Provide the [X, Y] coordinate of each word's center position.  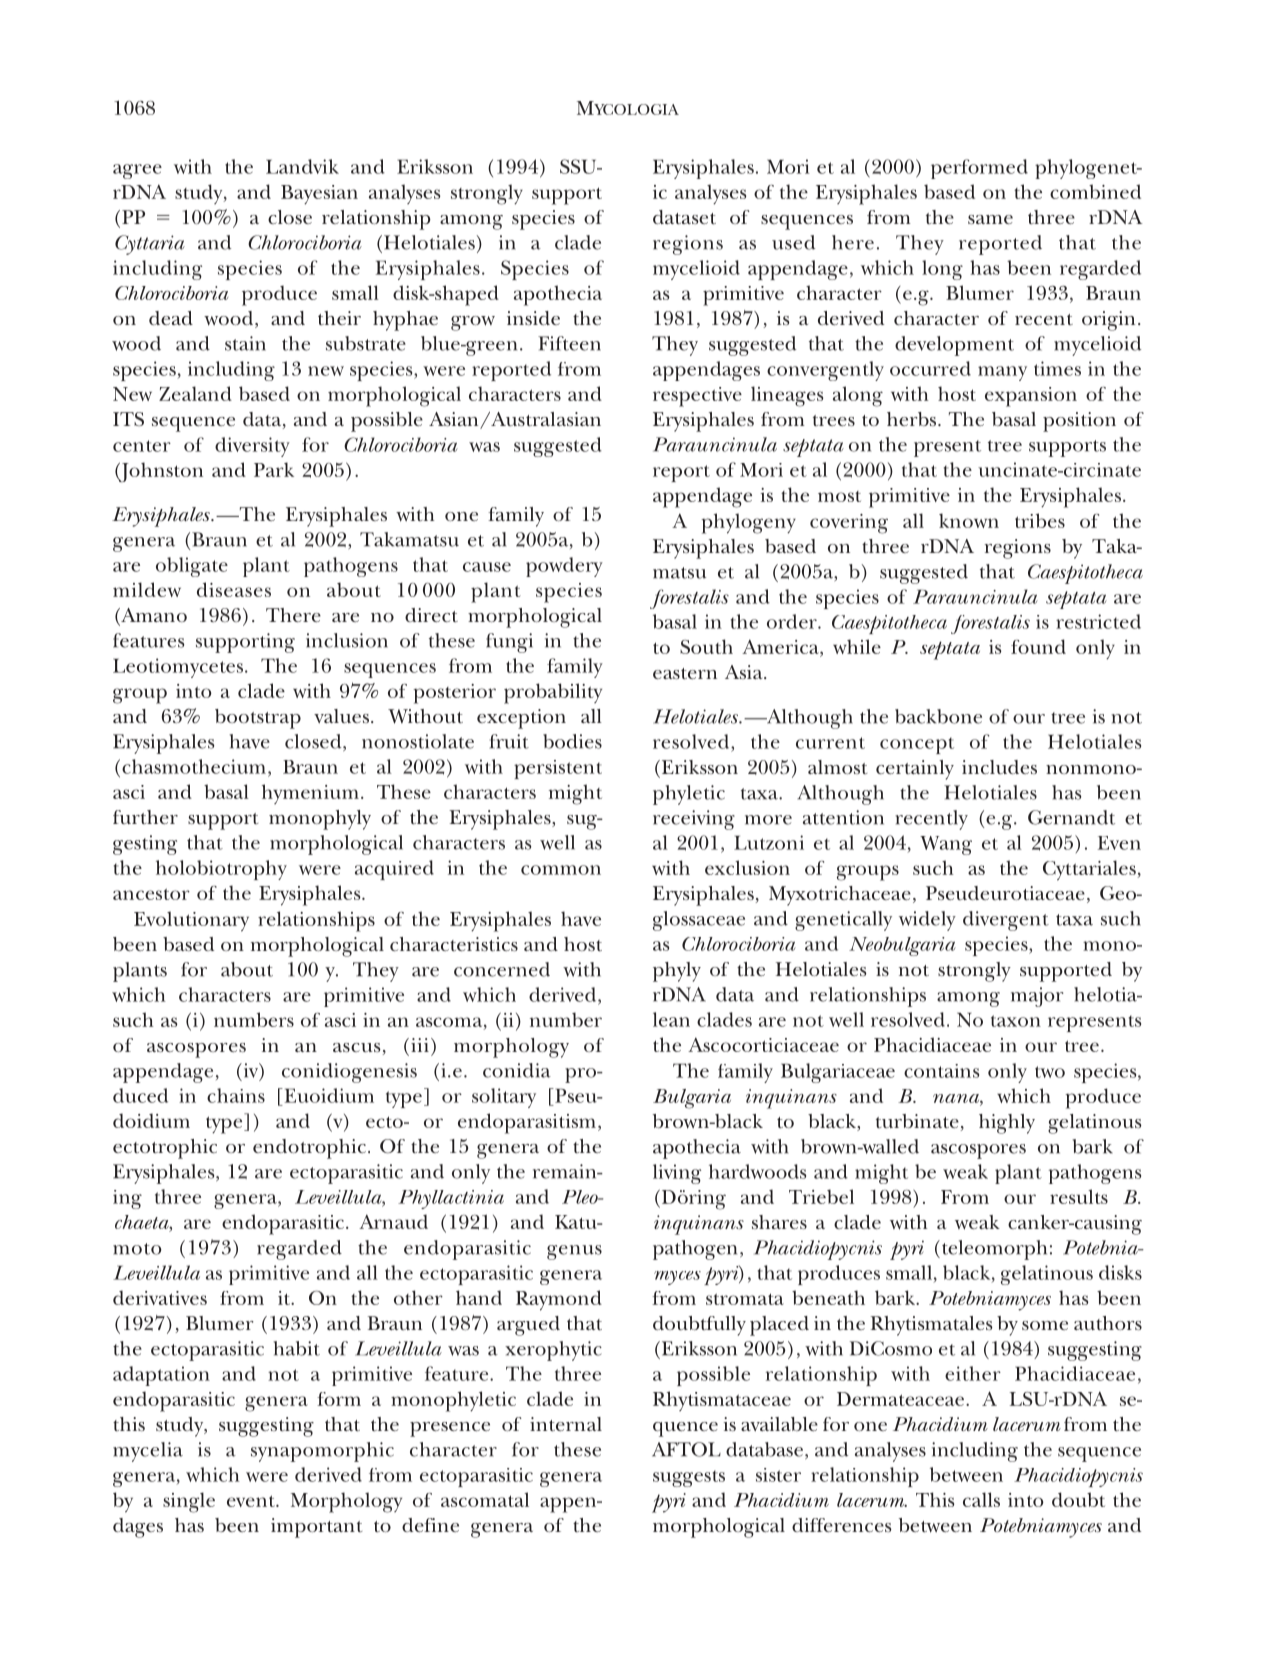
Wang [946, 845]
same [990, 219]
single [189, 1502]
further [145, 817]
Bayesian [319, 194]
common [561, 870]
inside [533, 318]
